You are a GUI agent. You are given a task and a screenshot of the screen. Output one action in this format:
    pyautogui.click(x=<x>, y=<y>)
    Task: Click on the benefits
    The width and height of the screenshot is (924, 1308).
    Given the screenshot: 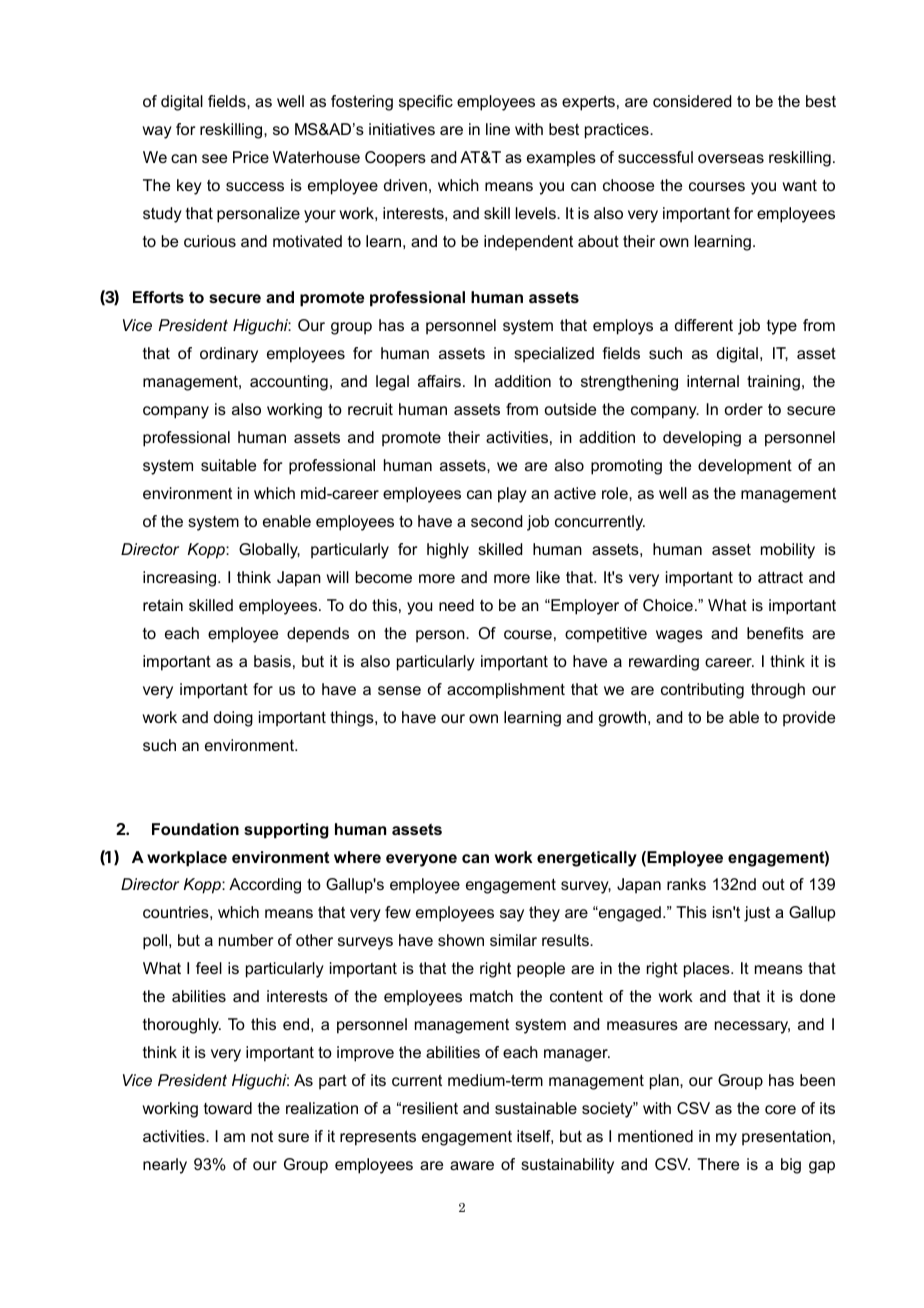 What is the action you would take?
    pyautogui.click(x=775, y=633)
